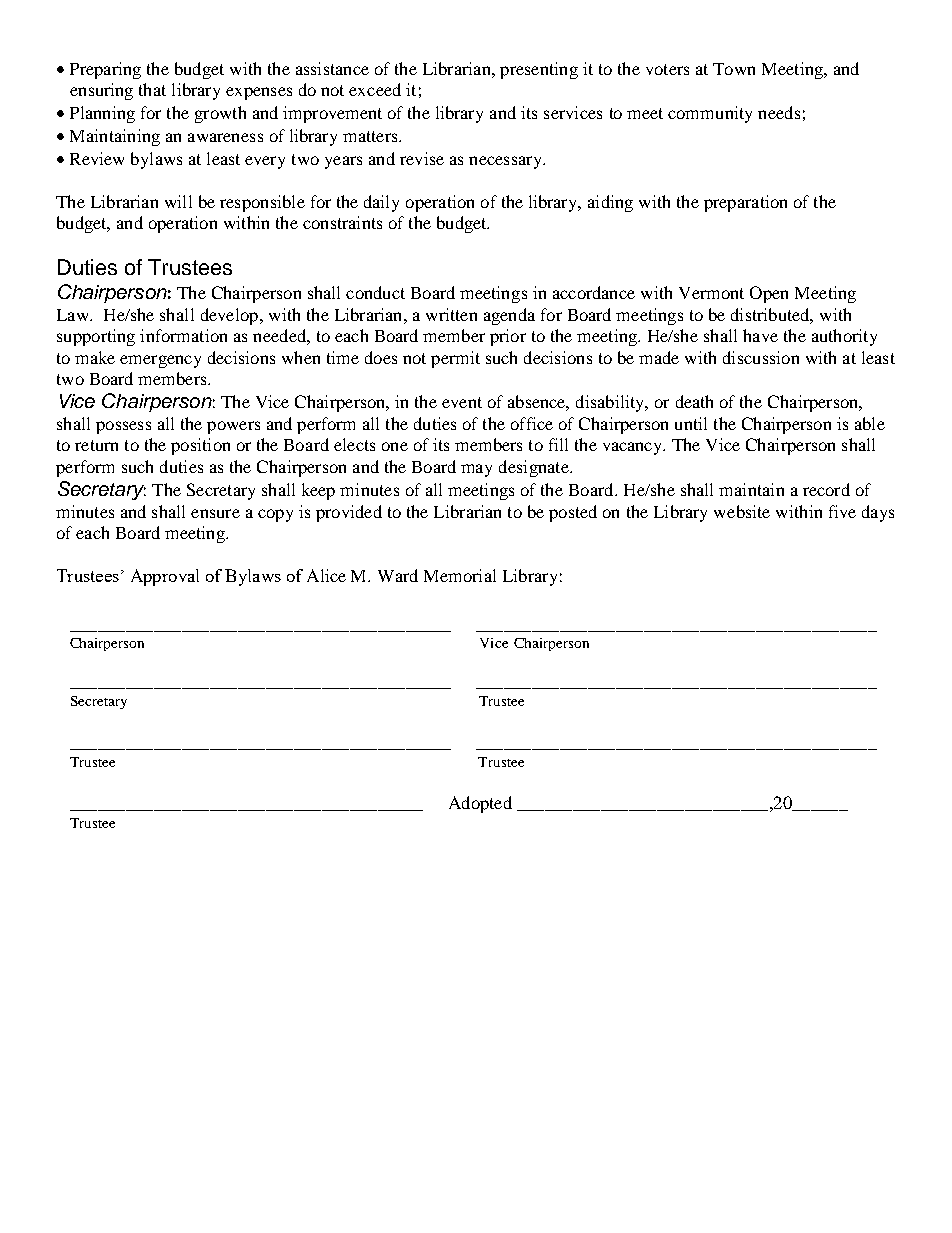  What do you see at coordinates (532, 423) in the screenshot?
I see `office` at bounding box center [532, 423].
